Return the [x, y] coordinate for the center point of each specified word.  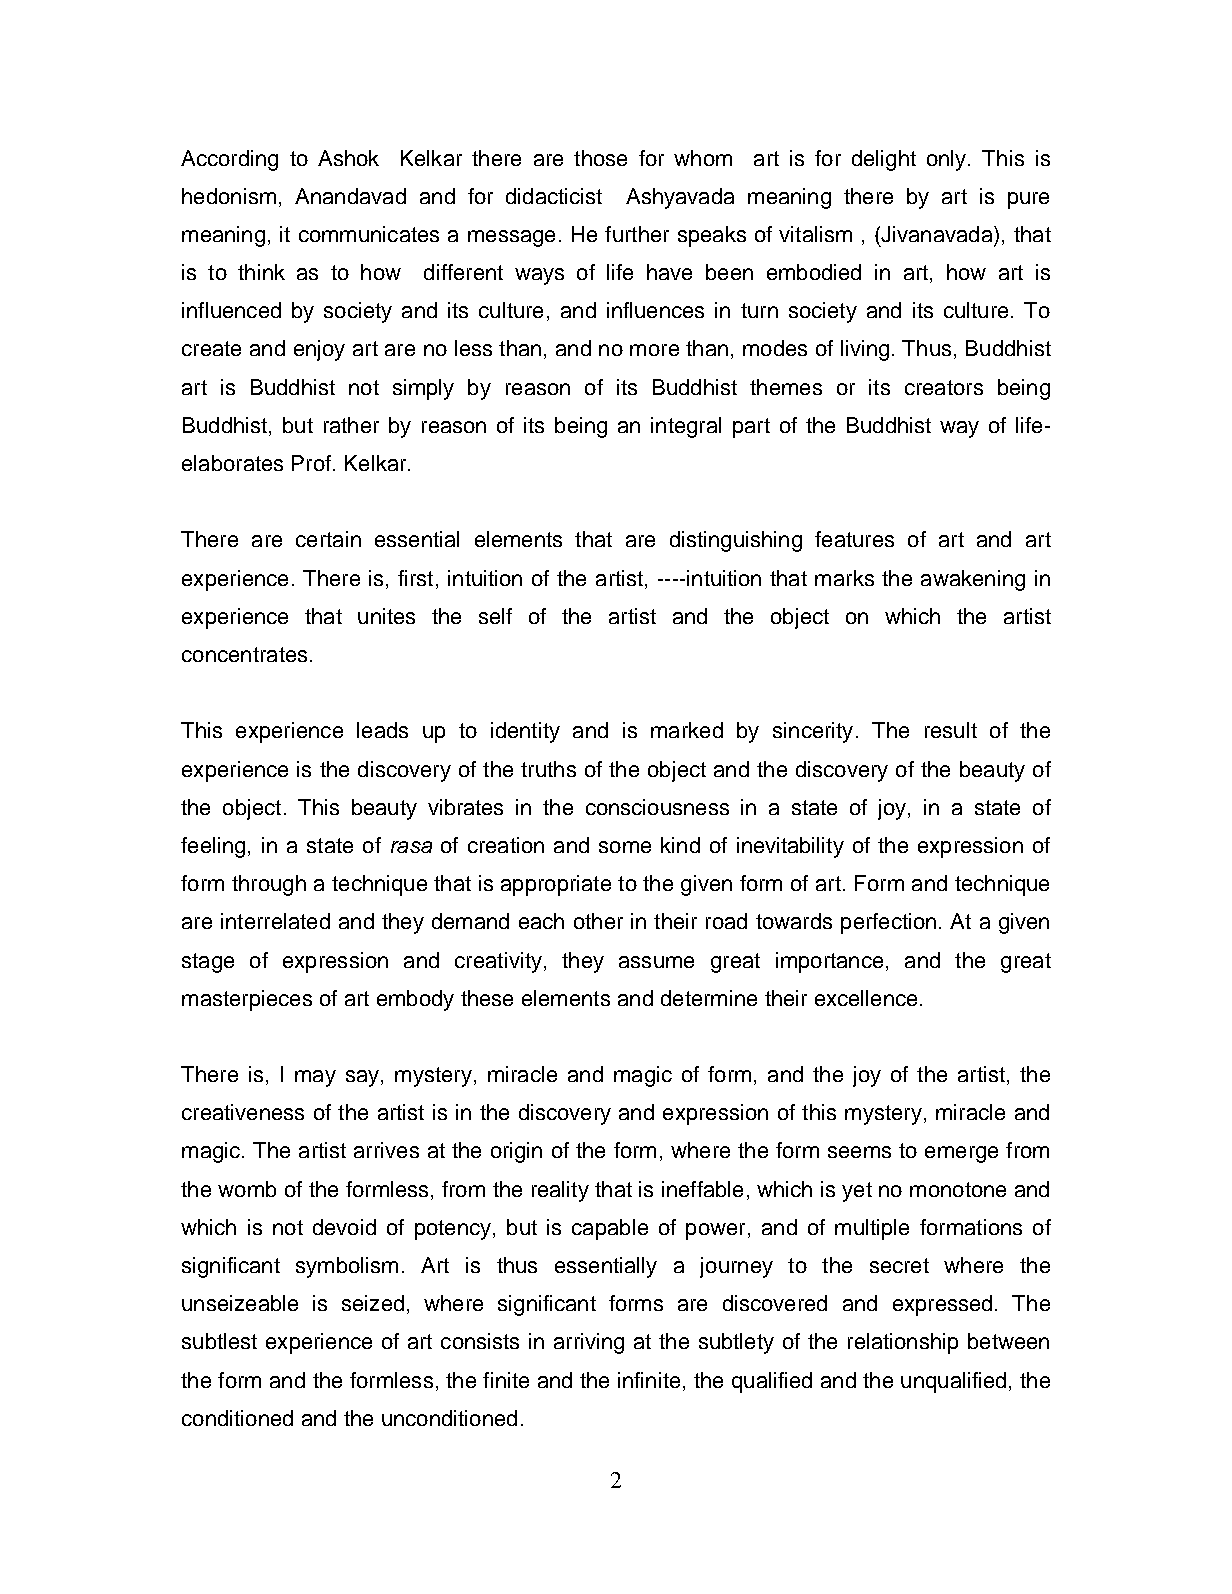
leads [382, 730]
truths [548, 769]
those [600, 158]
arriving [589, 1343]
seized [373, 1303]
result [951, 730]
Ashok [348, 158]
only [948, 160]
